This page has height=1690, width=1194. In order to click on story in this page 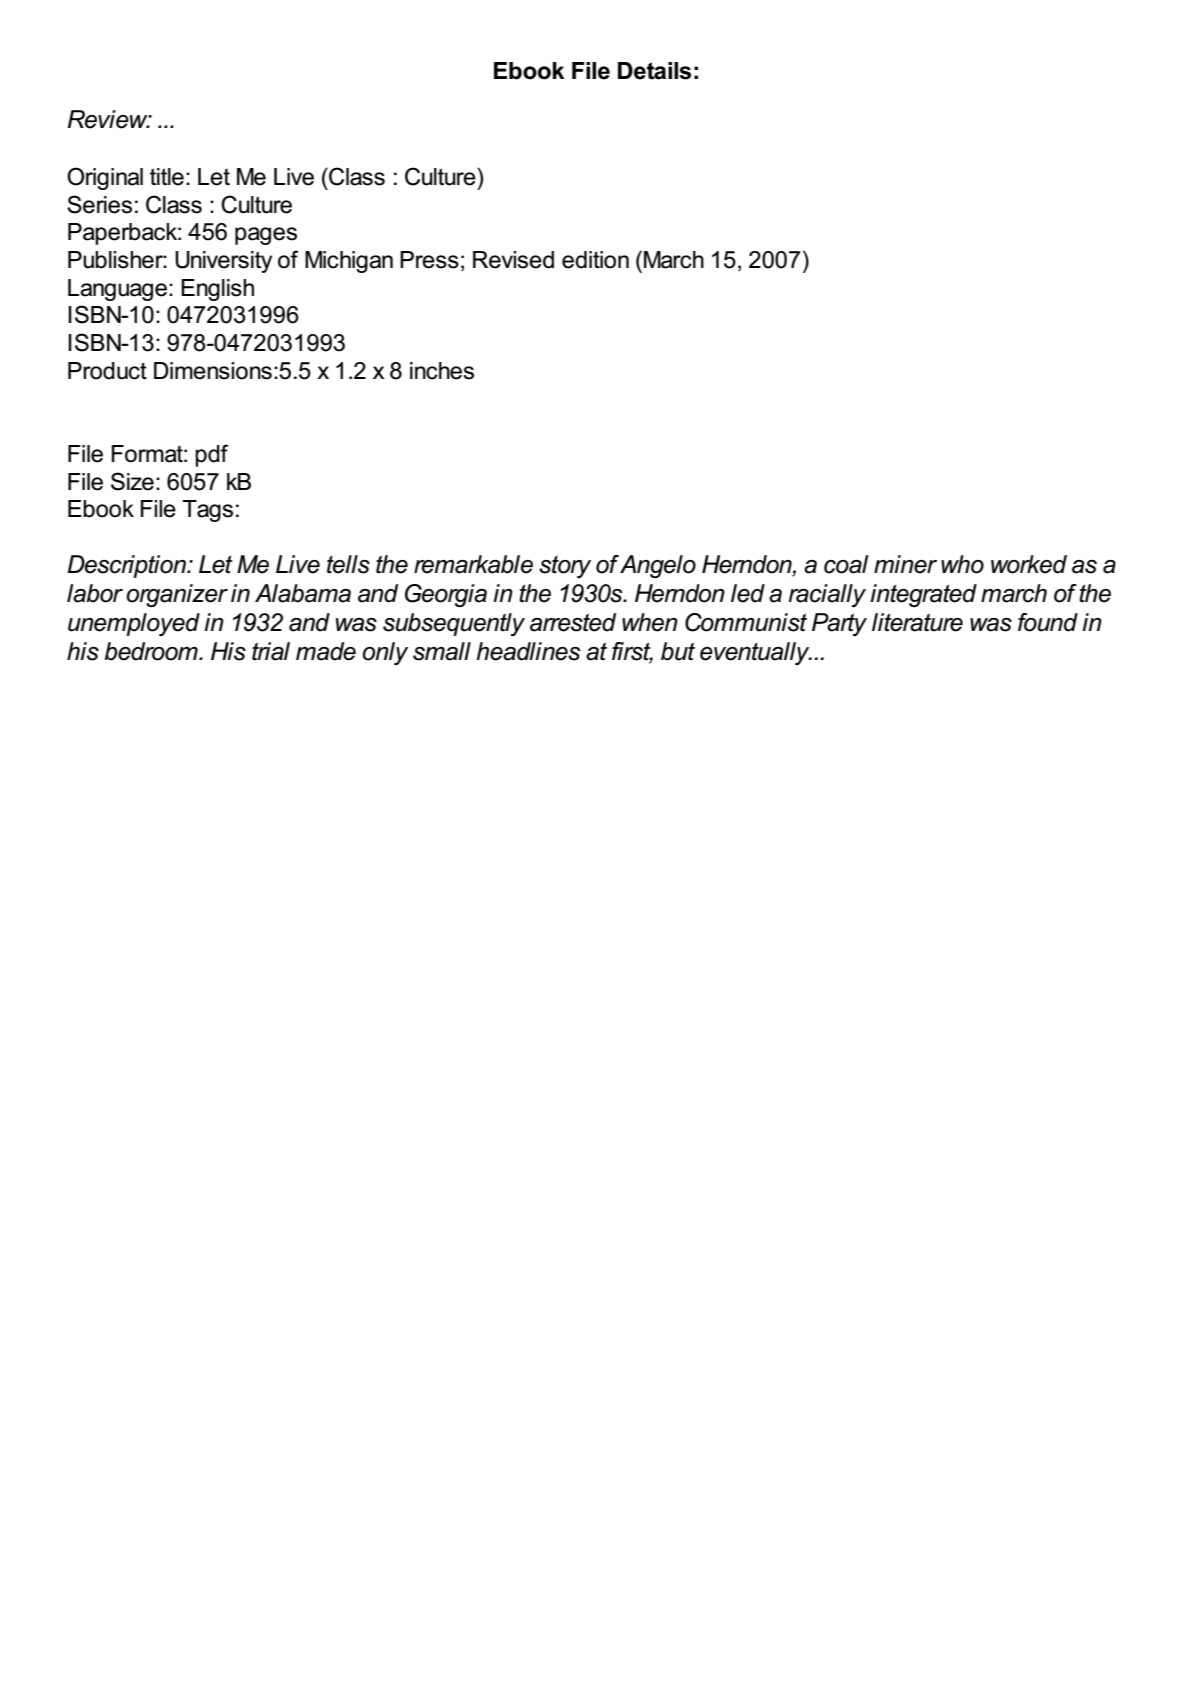, I will do `click(565, 567)`.
